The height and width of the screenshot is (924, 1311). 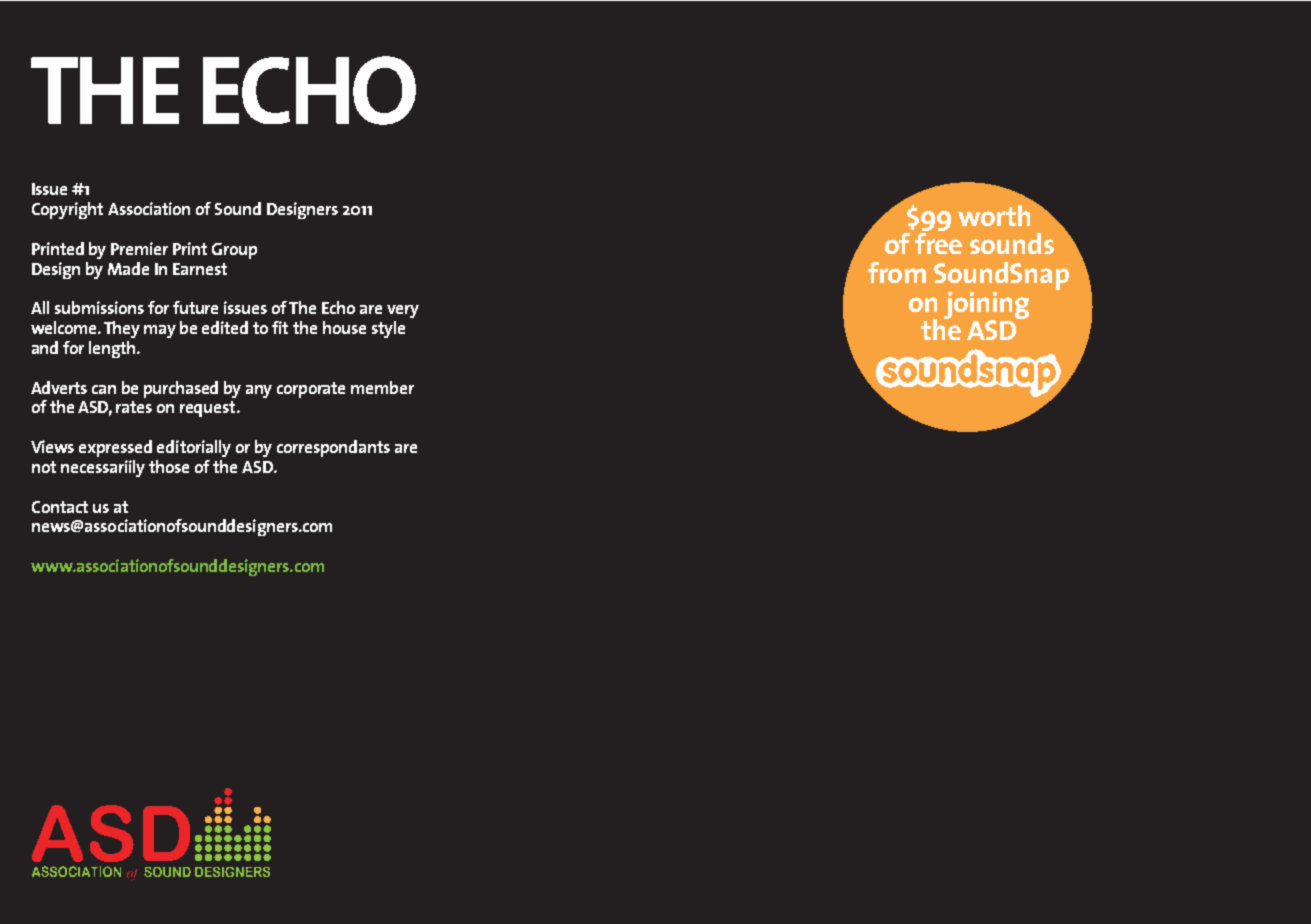 I want to click on corporate, so click(x=311, y=390).
